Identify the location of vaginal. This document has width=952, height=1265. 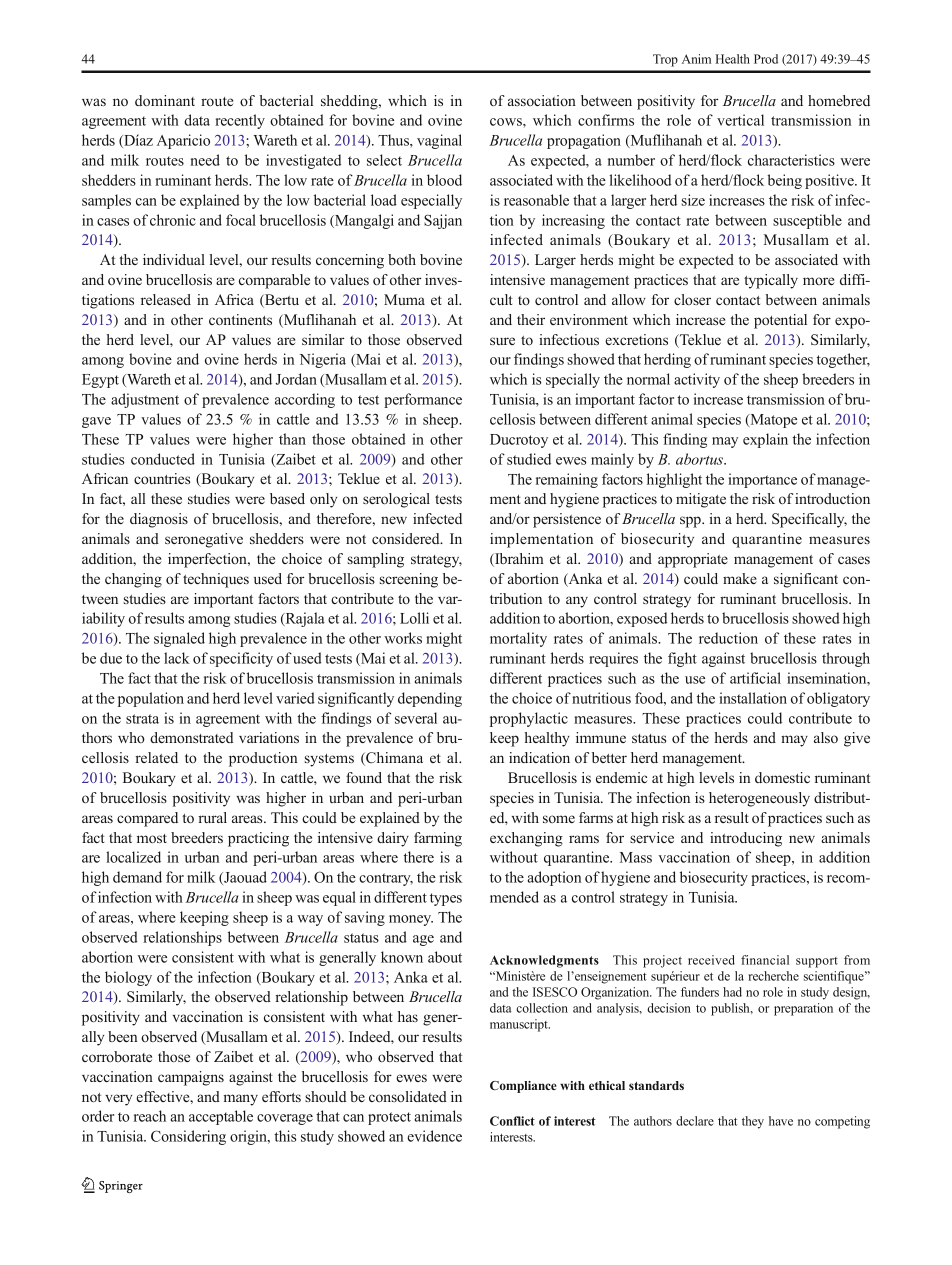
(439, 141).
